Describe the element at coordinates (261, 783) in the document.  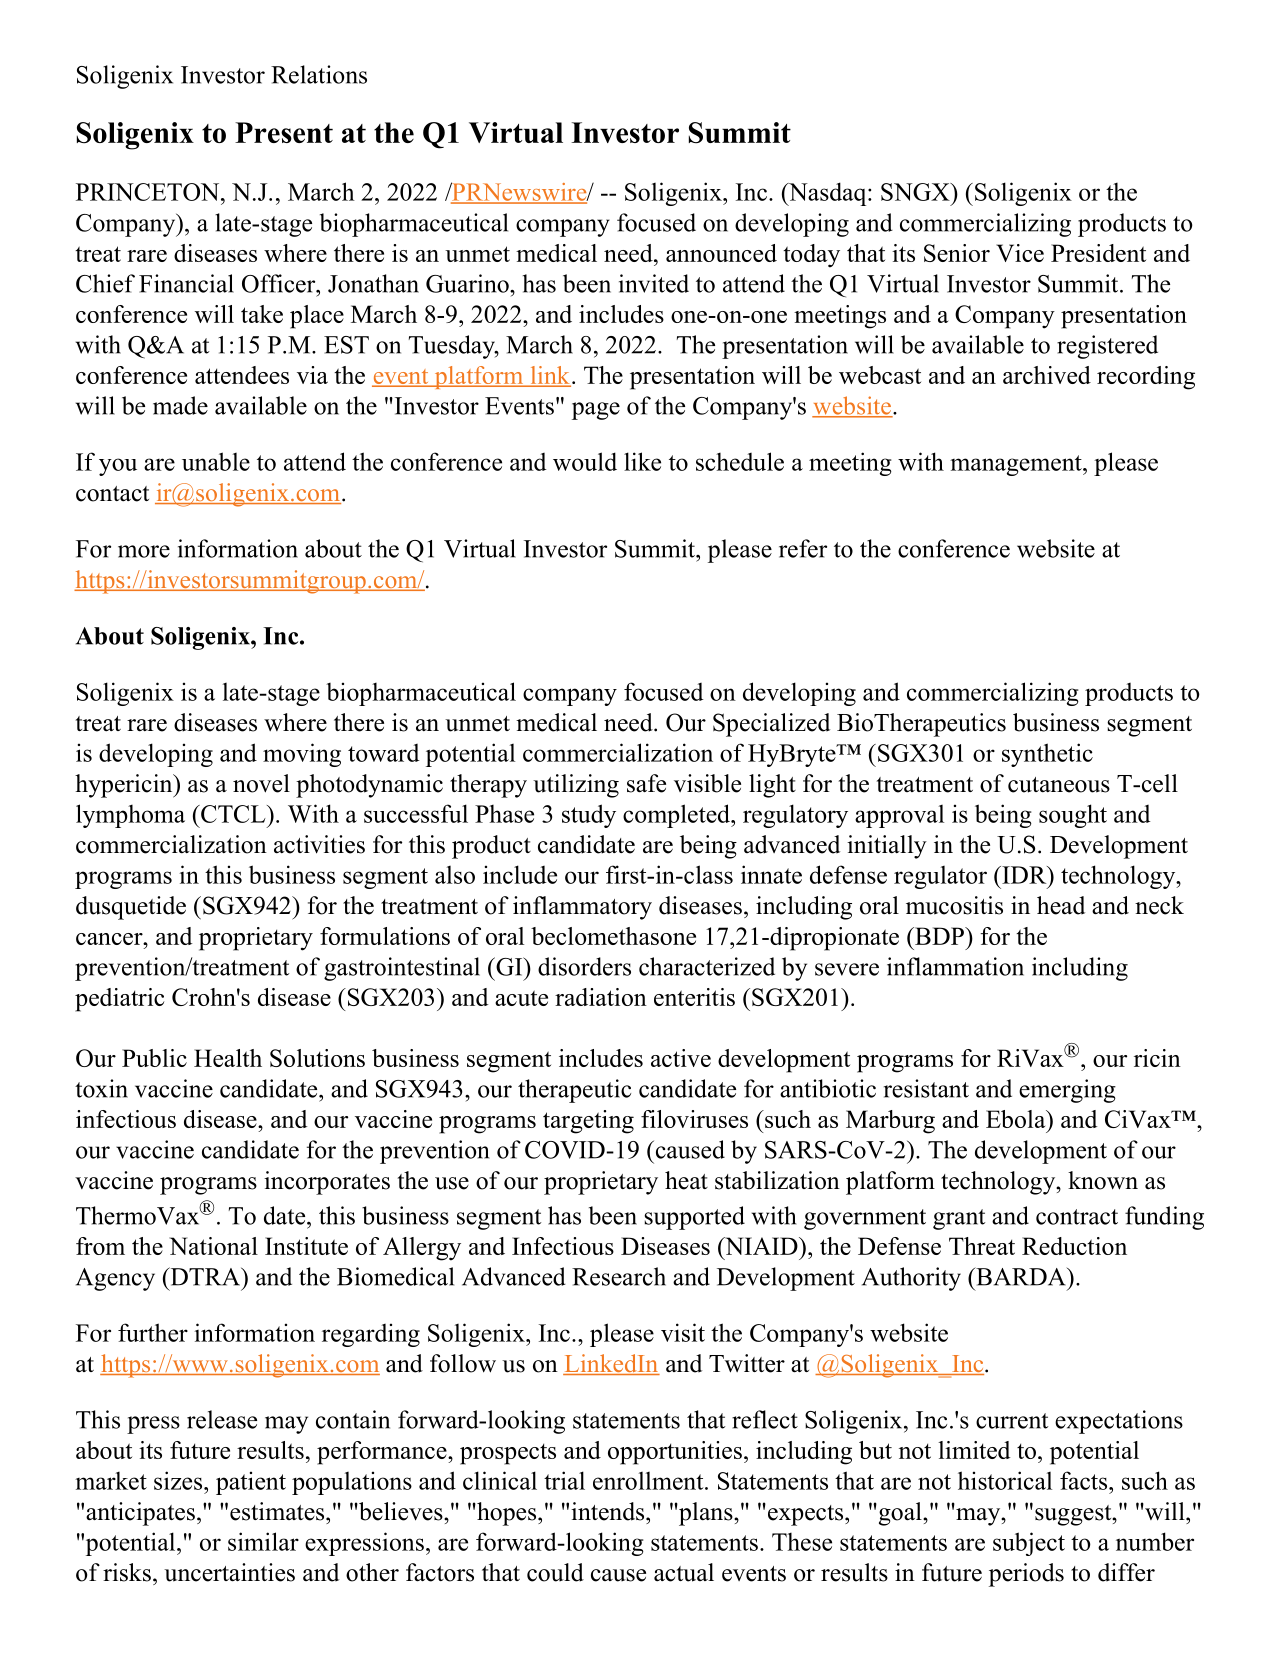
I see `novel` at that location.
